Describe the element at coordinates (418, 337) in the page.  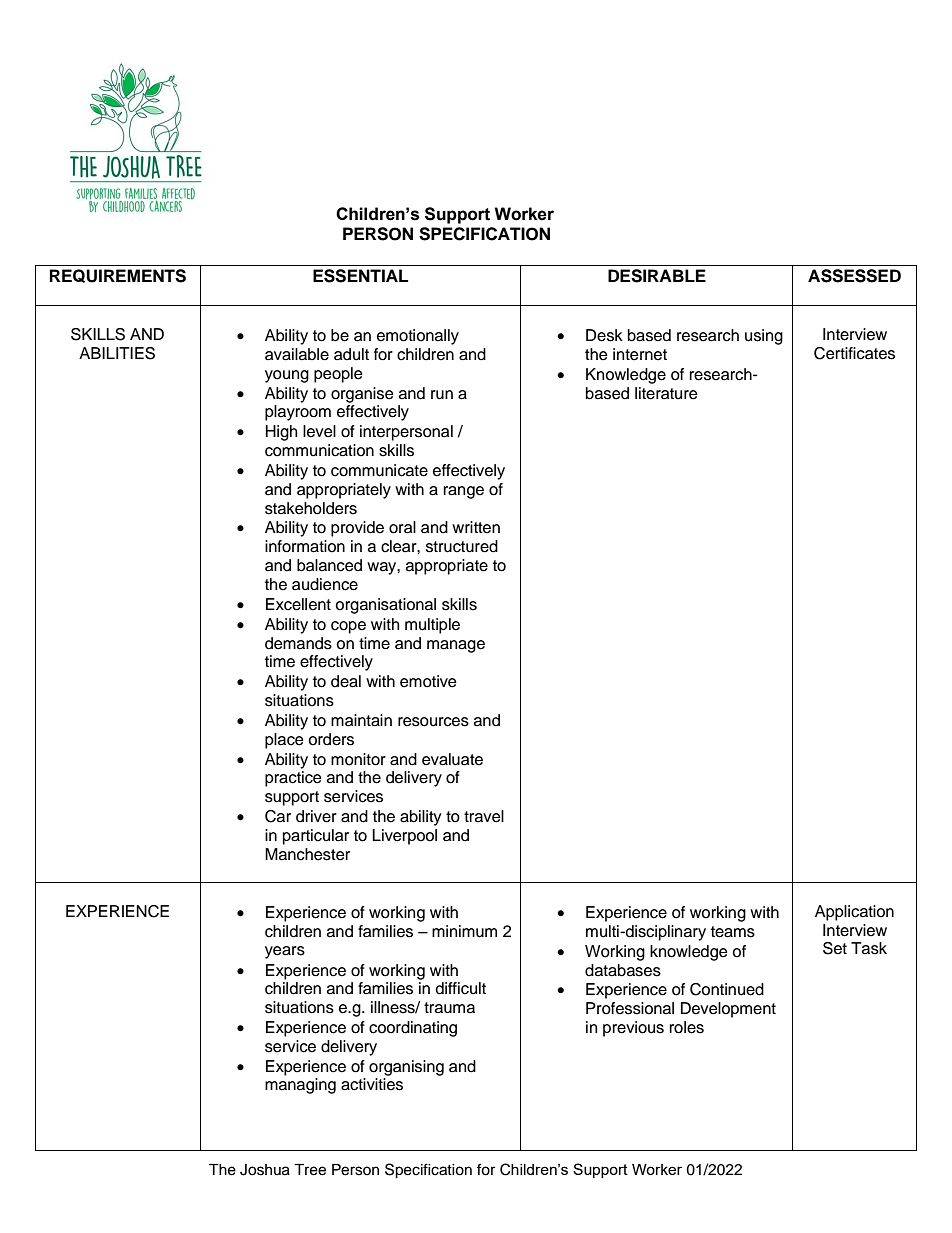
I see `emotionally` at that location.
